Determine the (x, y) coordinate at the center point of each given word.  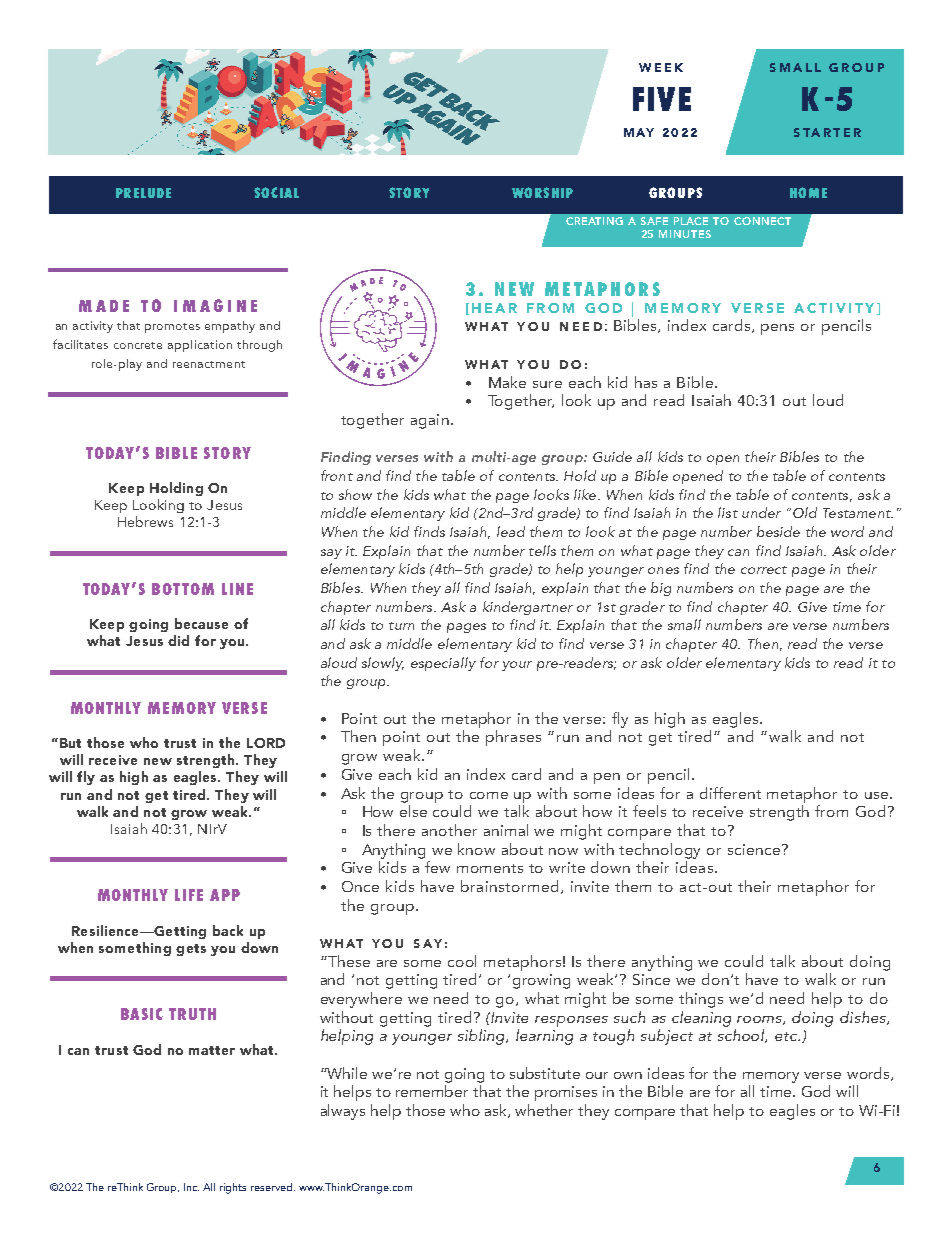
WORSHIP (542, 192)
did (178, 640)
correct (764, 570)
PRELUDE (143, 193)
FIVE (662, 99)
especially (443, 664)
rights (233, 1188)
